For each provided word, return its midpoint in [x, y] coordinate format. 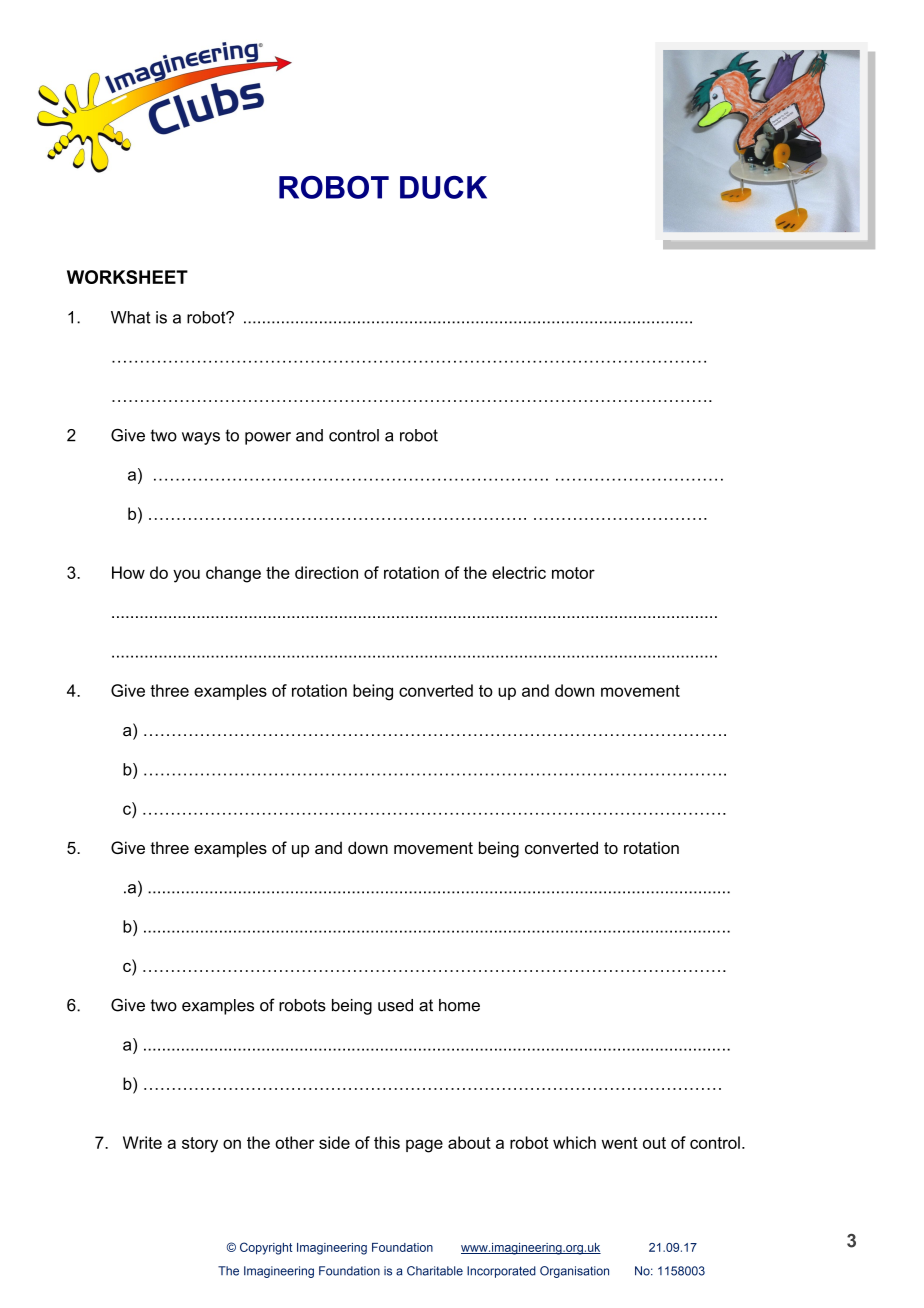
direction [326, 572]
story [200, 1145]
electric [519, 572]
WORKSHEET [127, 277]
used [395, 1005]
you [186, 576]
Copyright [266, 1248]
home [459, 1005]
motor [573, 573]
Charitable [435, 1271]
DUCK [443, 187]
